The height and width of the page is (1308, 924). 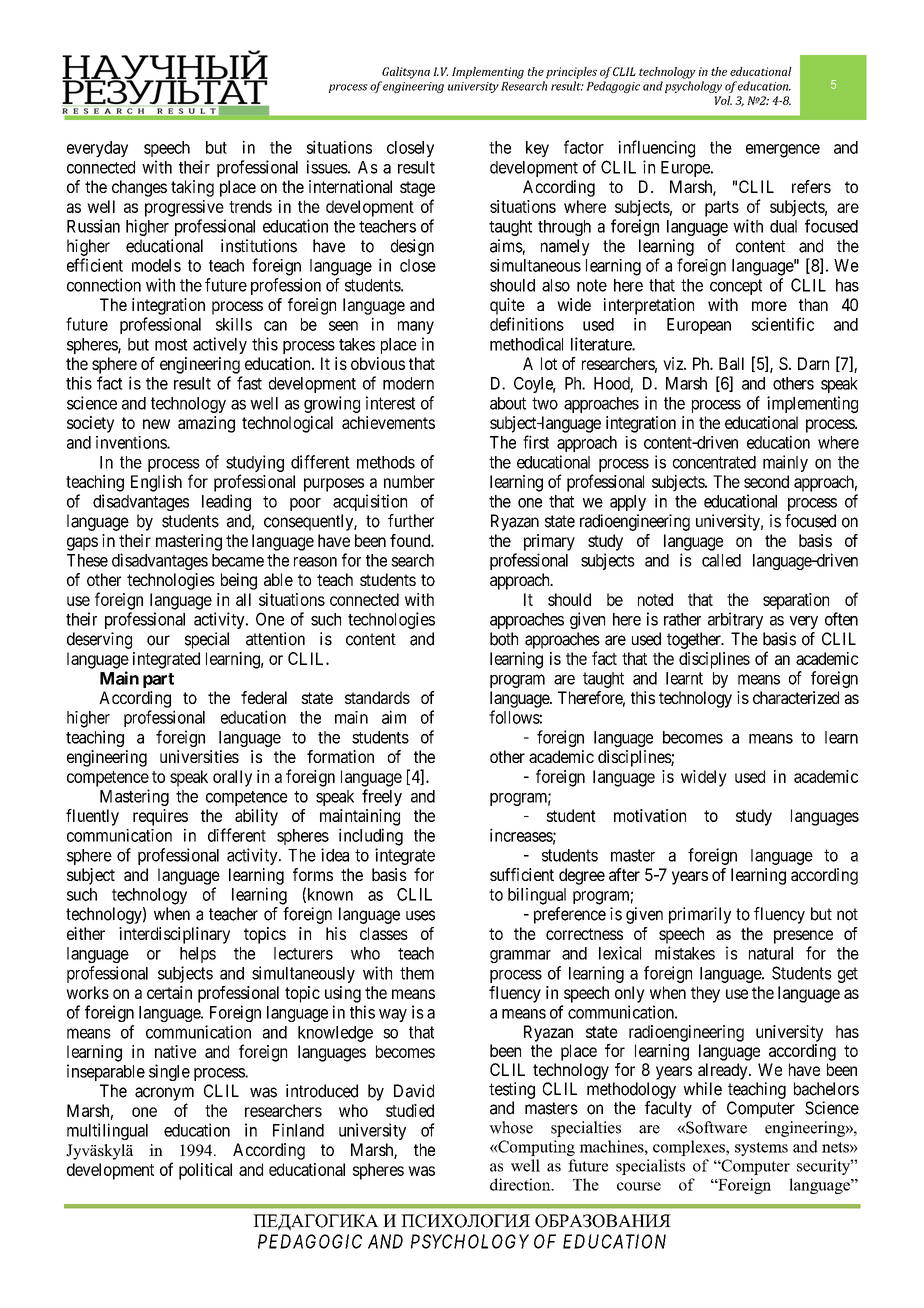 I want to click on political, so click(x=205, y=1171).
